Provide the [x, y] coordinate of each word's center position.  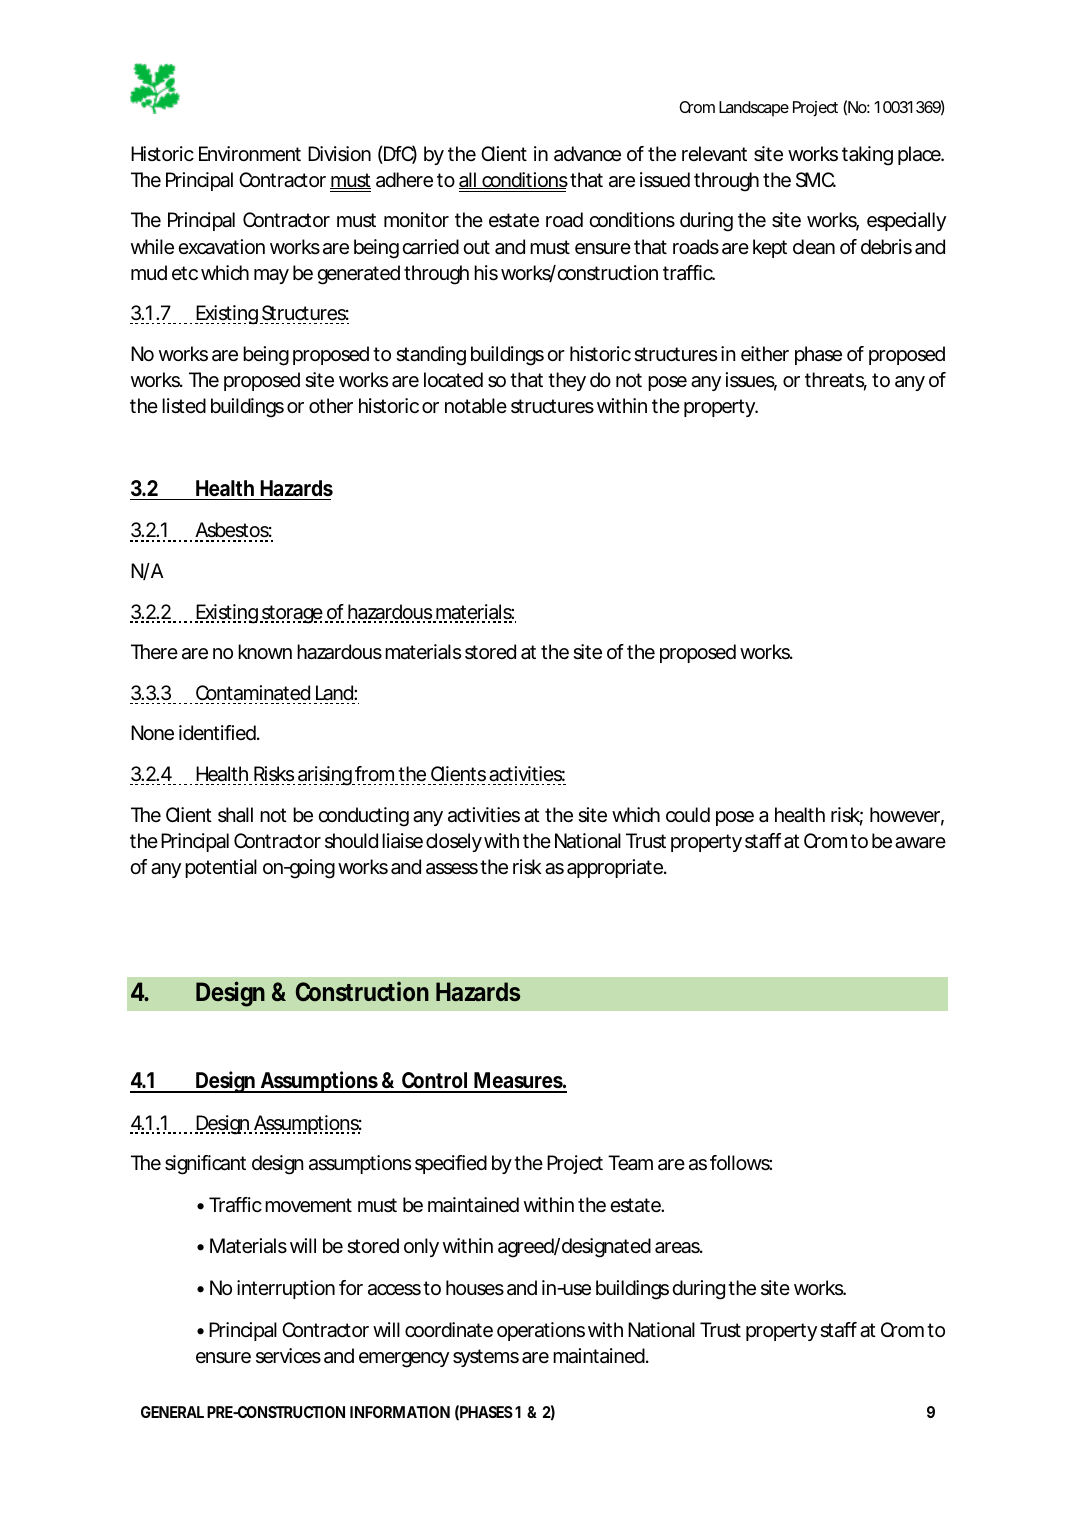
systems [486, 1358]
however [907, 816]
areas [679, 1248]
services [288, 1356]
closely [454, 842]
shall [235, 815]
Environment [250, 154]
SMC [816, 180]
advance [587, 154]
